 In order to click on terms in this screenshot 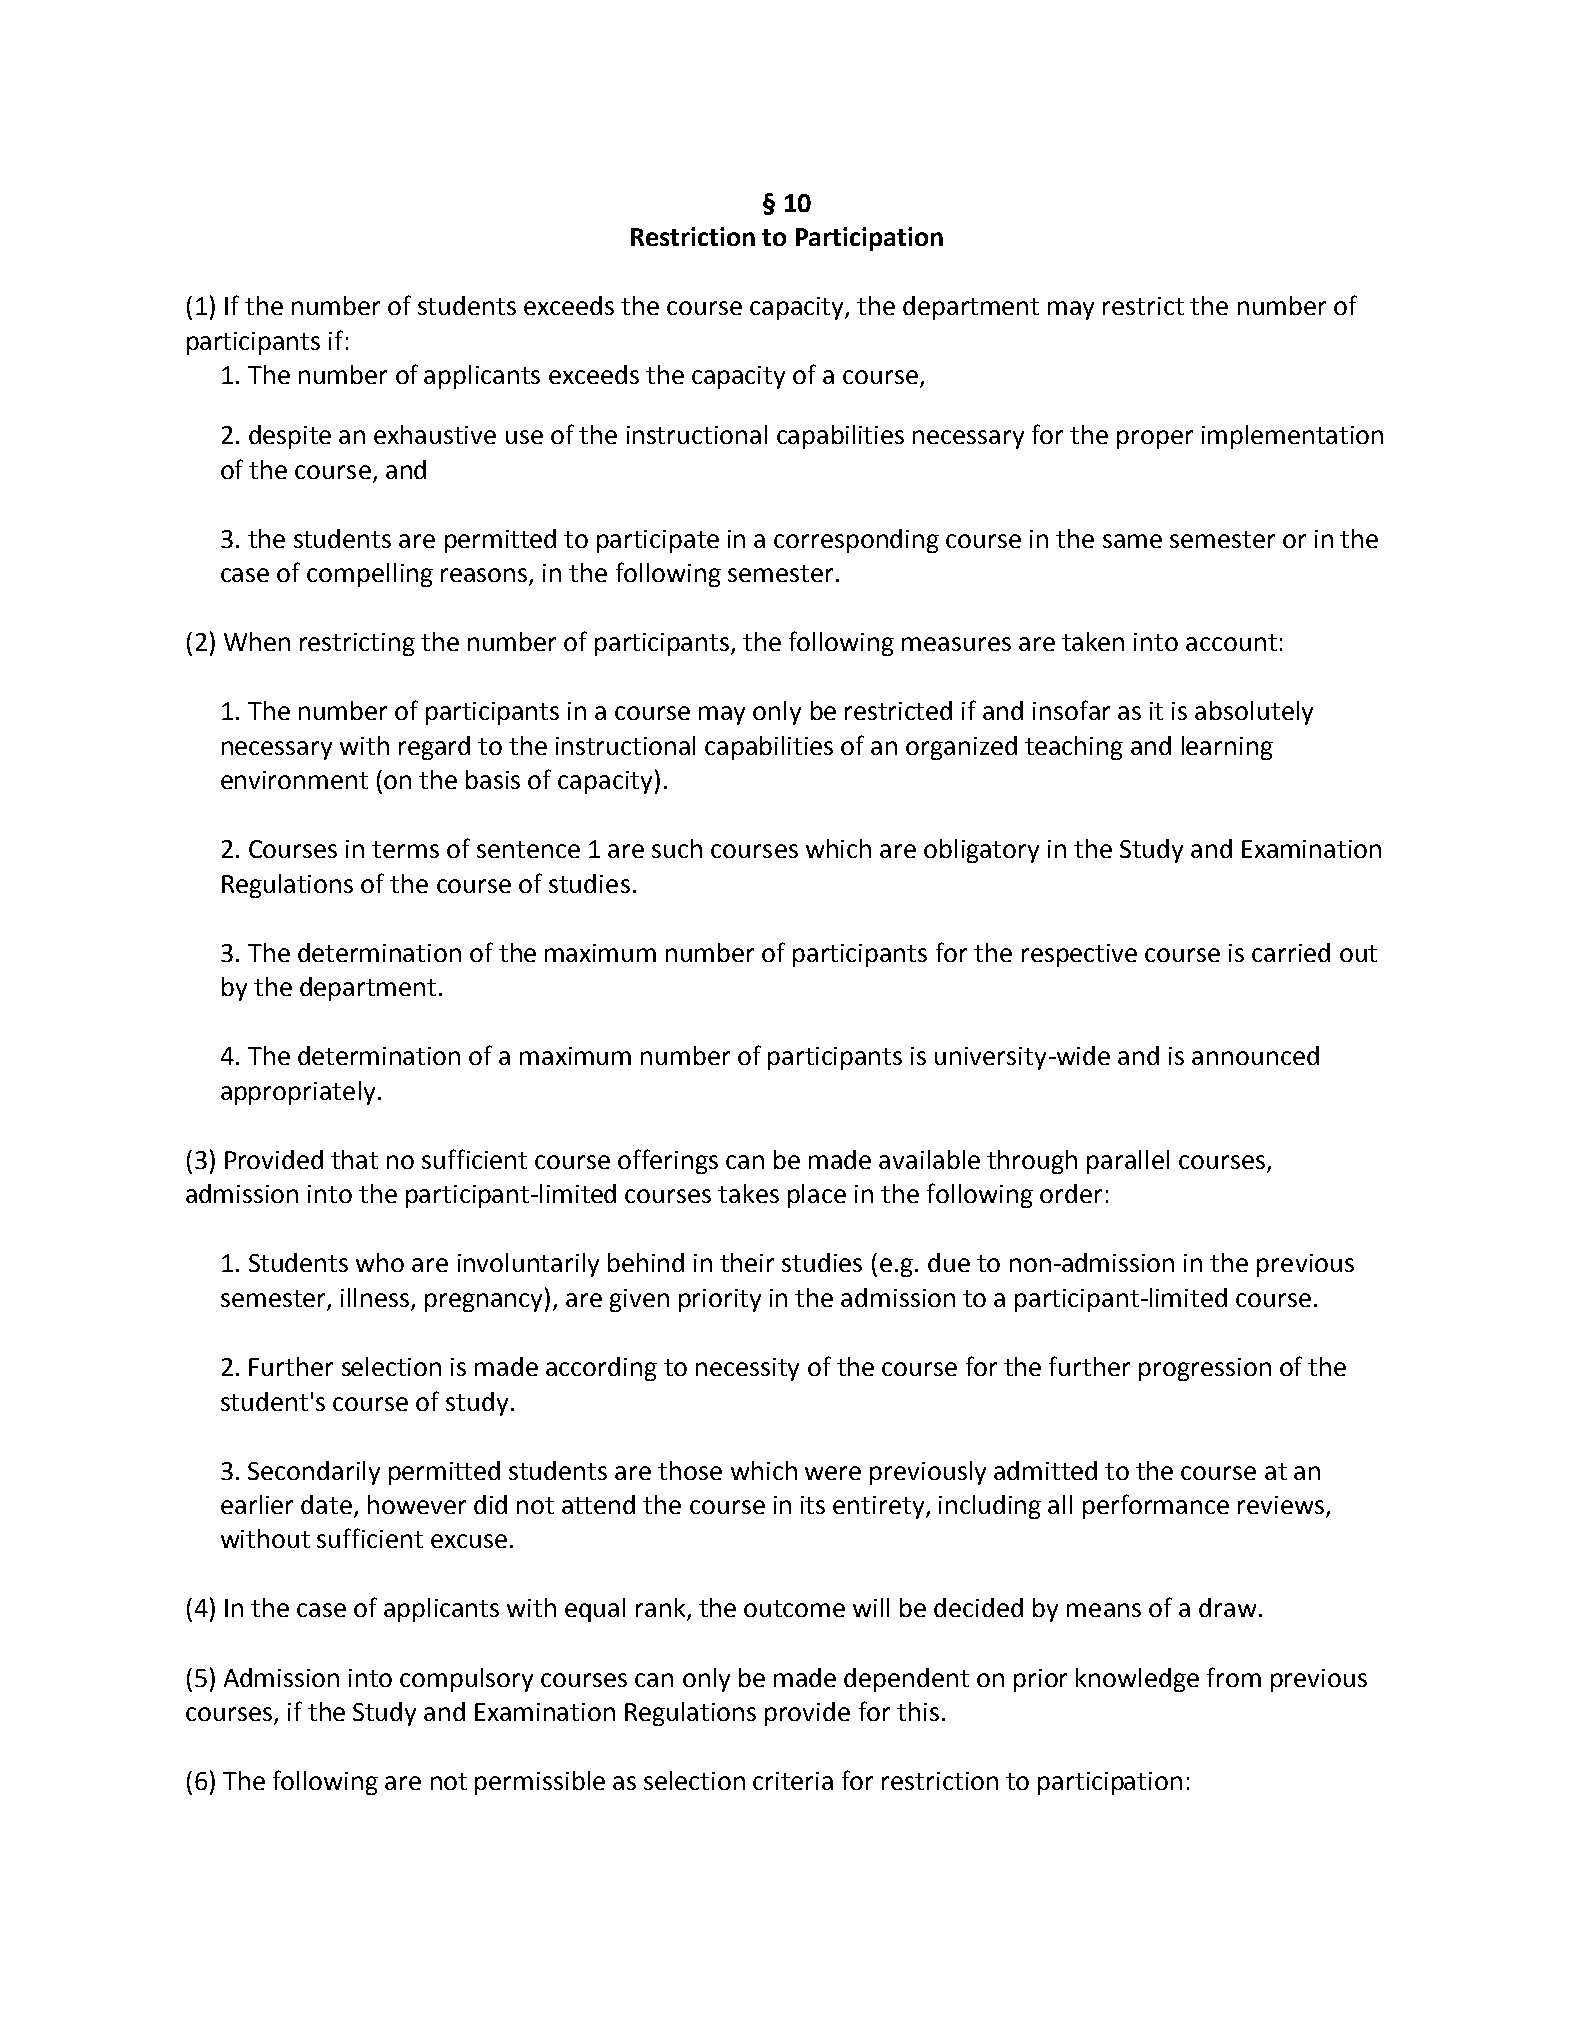, I will do `click(405, 849)`.
